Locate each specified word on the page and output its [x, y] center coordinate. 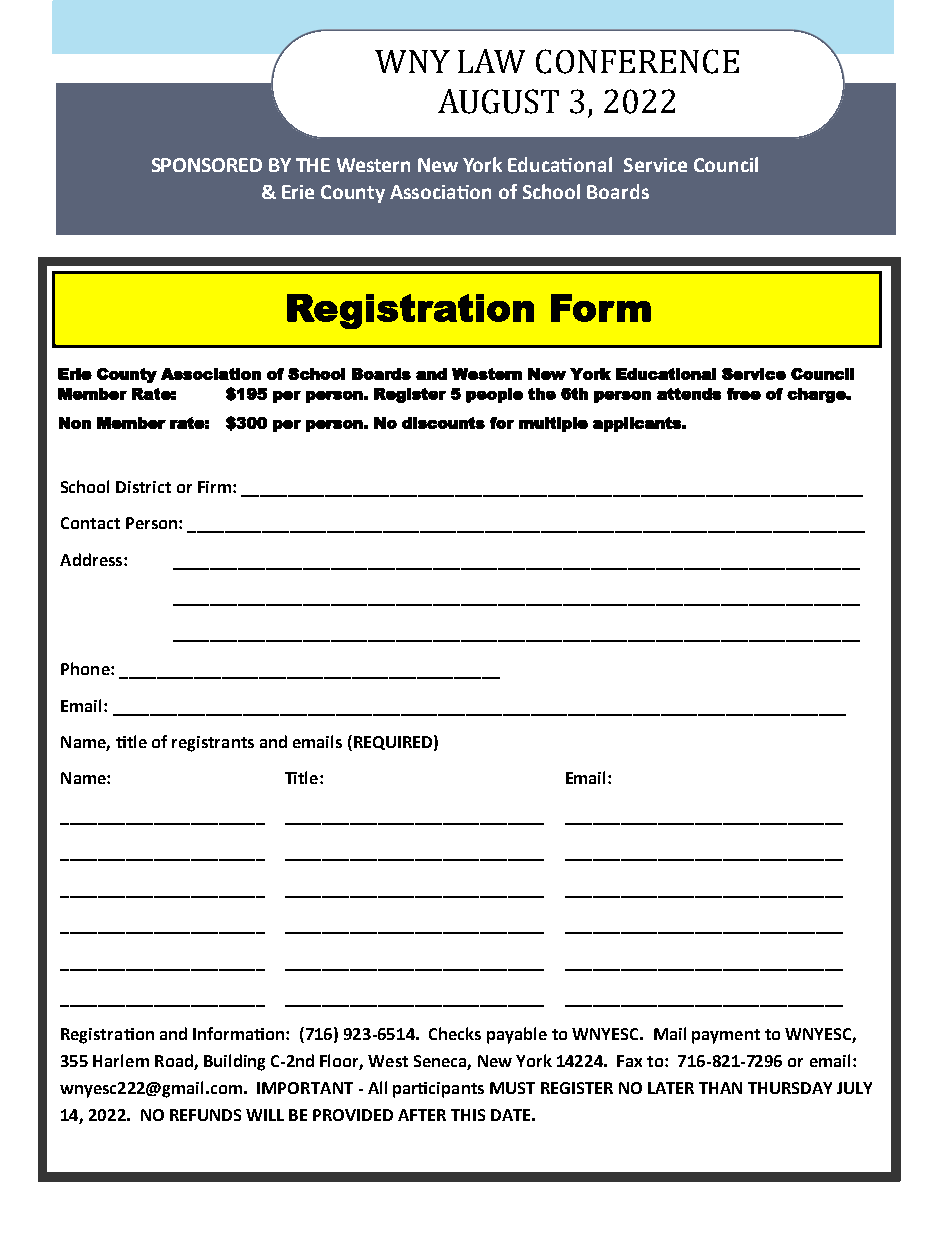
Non [75, 423]
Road [175, 1062]
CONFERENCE [637, 61]
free [744, 394]
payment [726, 1036]
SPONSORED [207, 165]
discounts [443, 423]
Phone [86, 668]
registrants [213, 744]
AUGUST [498, 101]
